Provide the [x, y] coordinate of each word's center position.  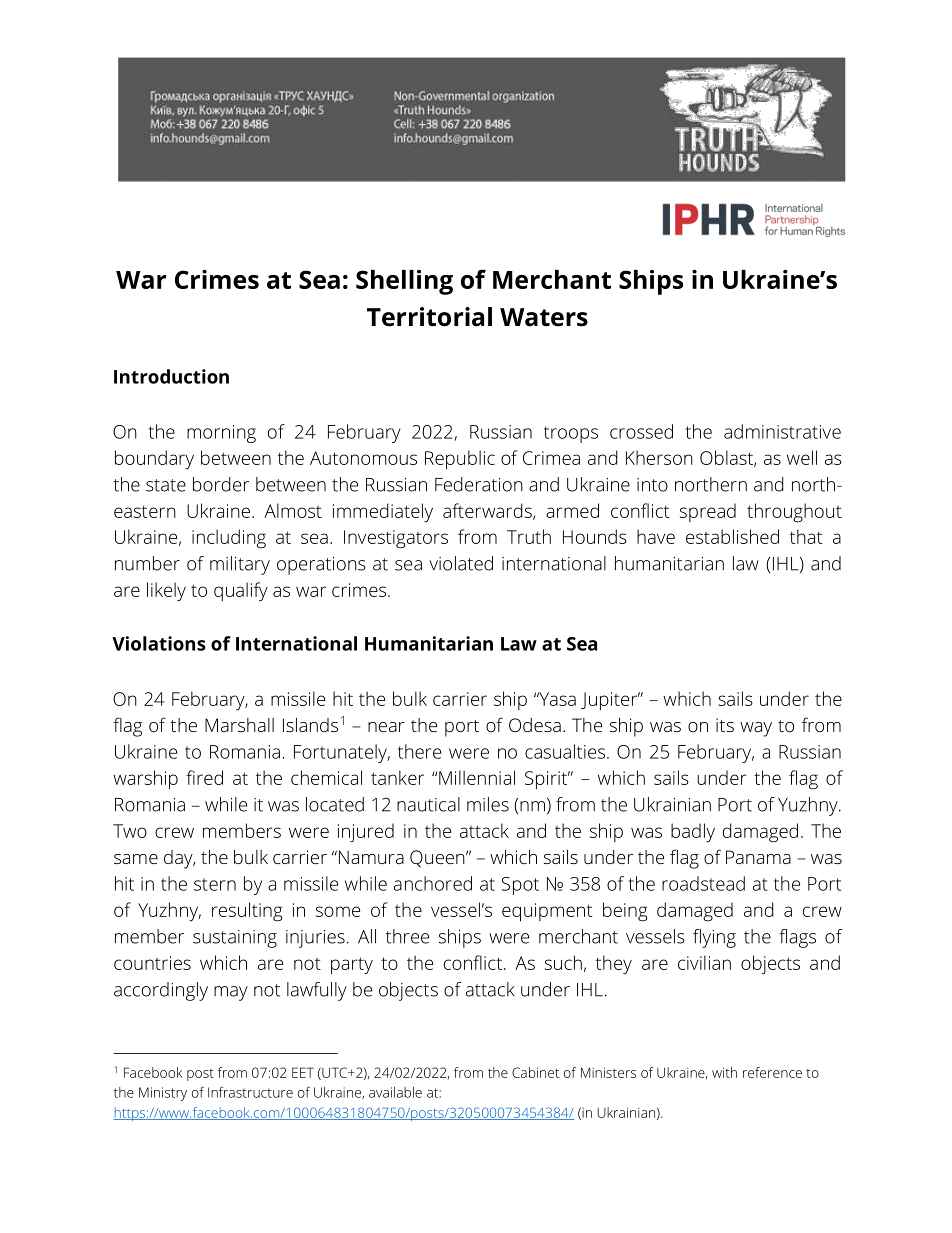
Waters [544, 317]
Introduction [171, 376]
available [395, 1092]
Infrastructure [250, 1092]
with [724, 1072]
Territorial [429, 317]
